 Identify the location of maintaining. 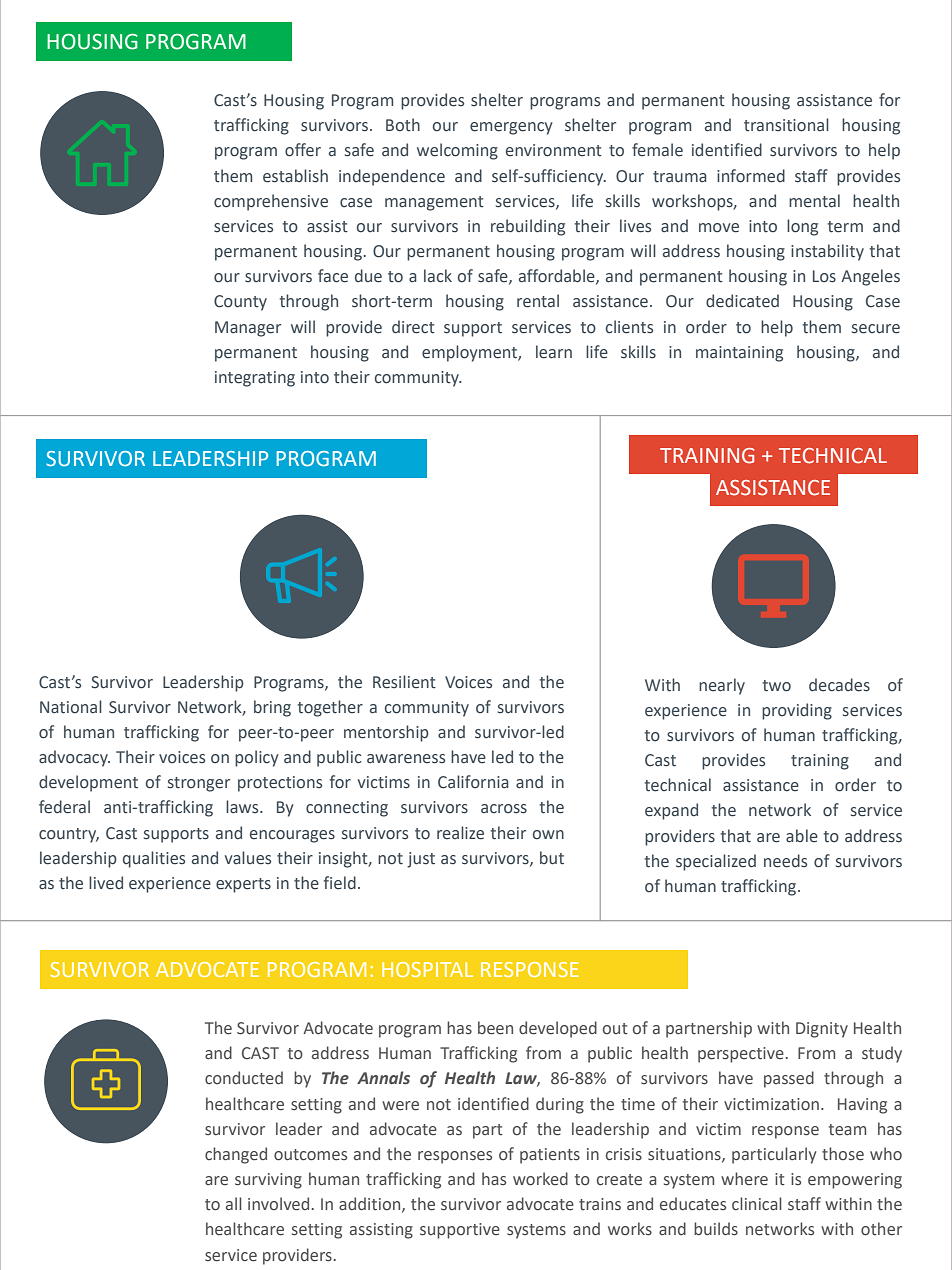
(739, 354).
